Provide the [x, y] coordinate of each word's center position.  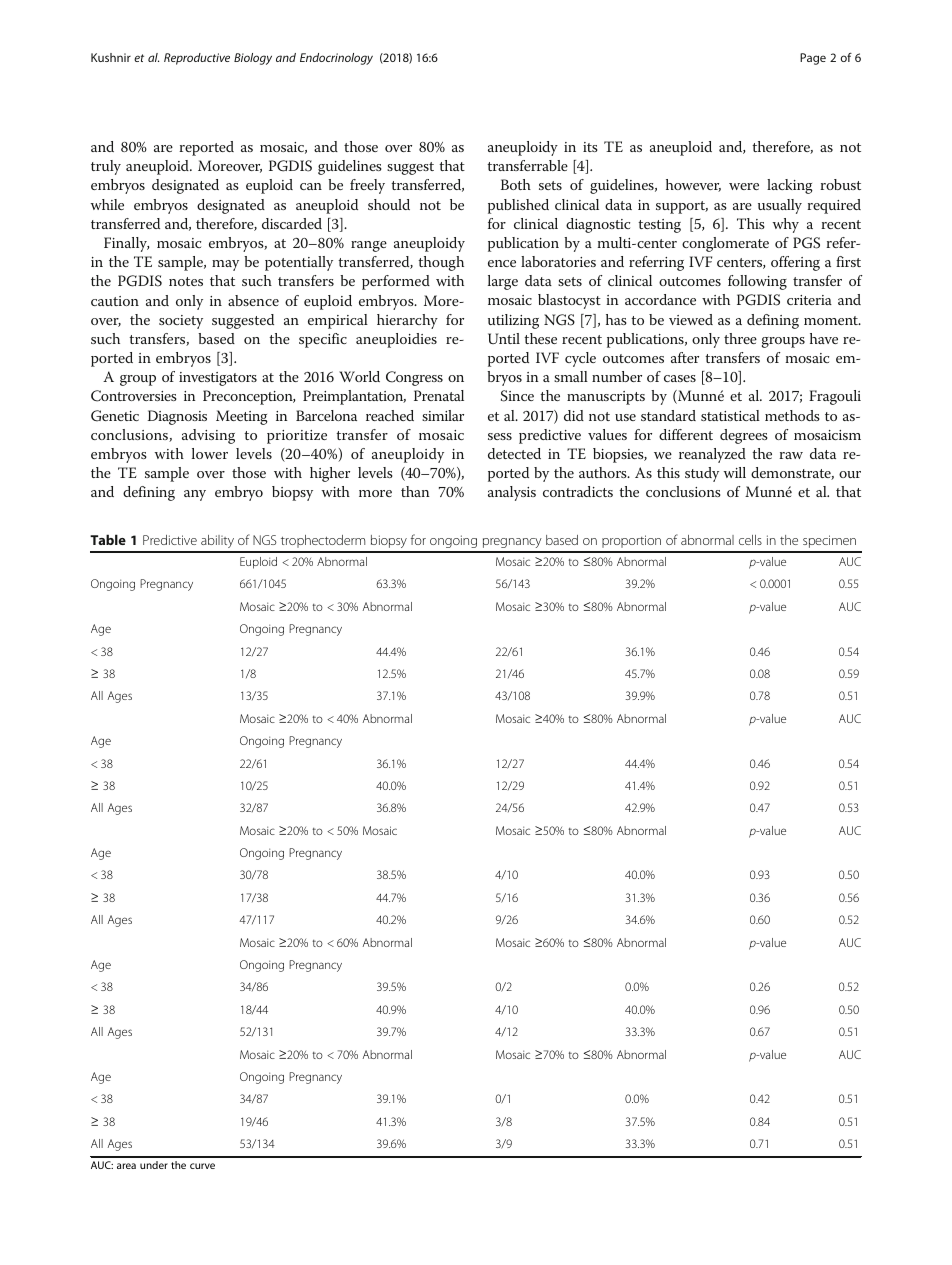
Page [813, 59]
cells [750, 540]
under [154, 1165]
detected [514, 453]
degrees [744, 436]
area [126, 1166]
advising [208, 436]
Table [108, 539]
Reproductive [197, 59]
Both [516, 184]
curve [202, 1166]
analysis [512, 493]
